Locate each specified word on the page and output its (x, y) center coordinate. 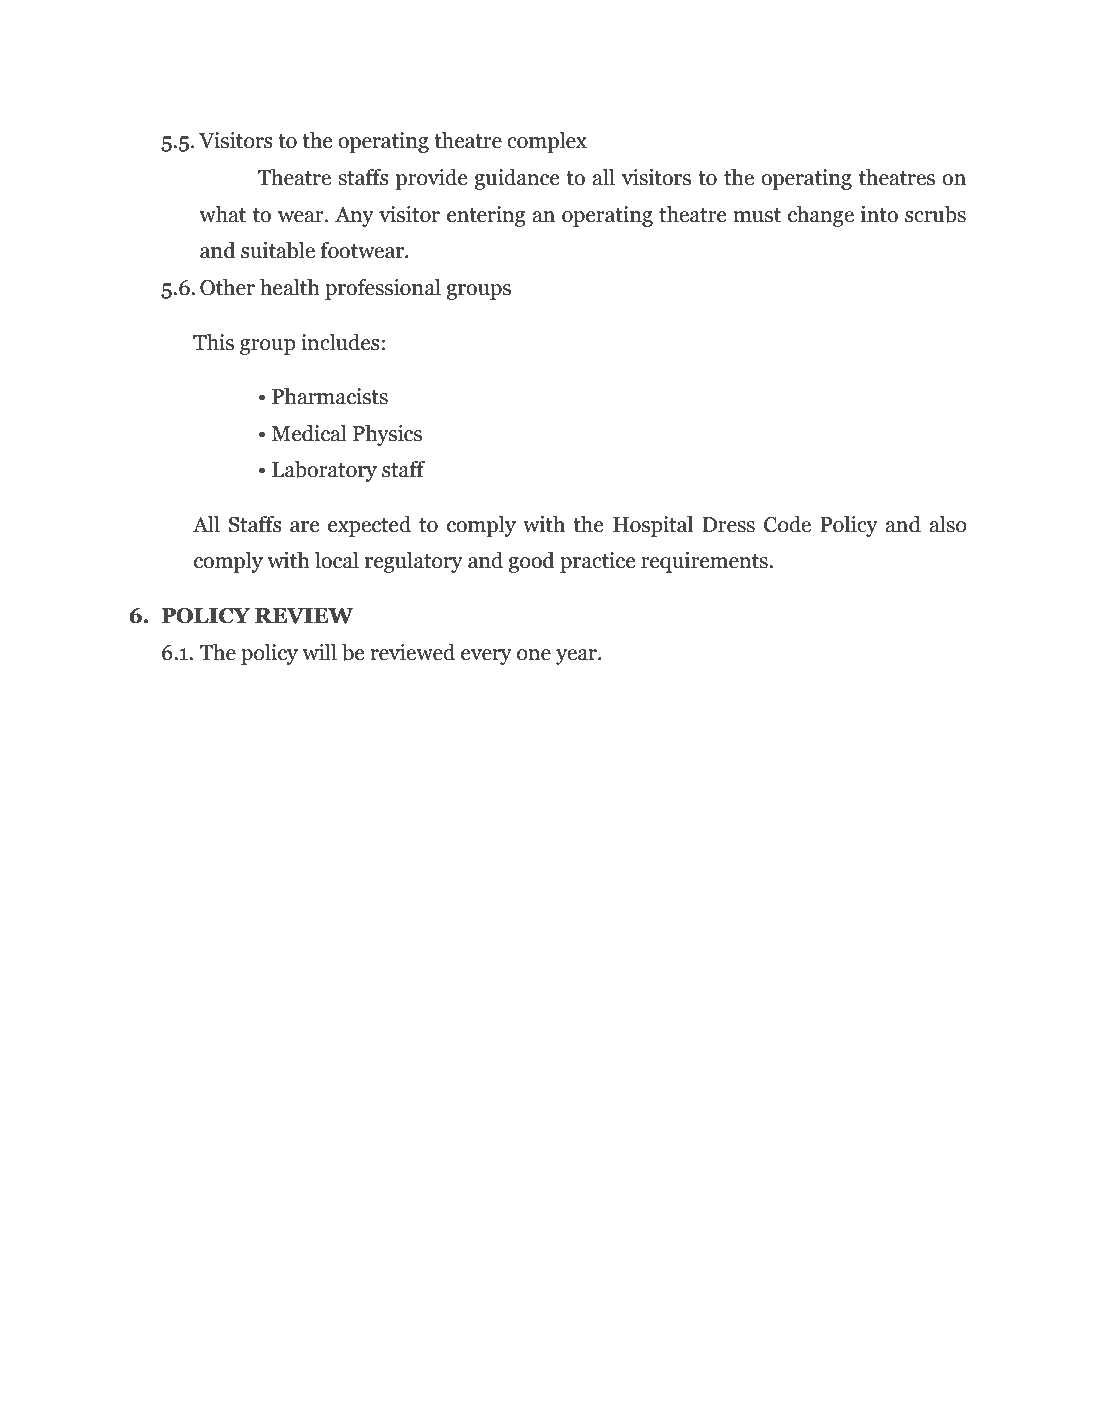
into (879, 214)
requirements (705, 562)
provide (431, 179)
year (577, 657)
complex (547, 142)
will (320, 652)
